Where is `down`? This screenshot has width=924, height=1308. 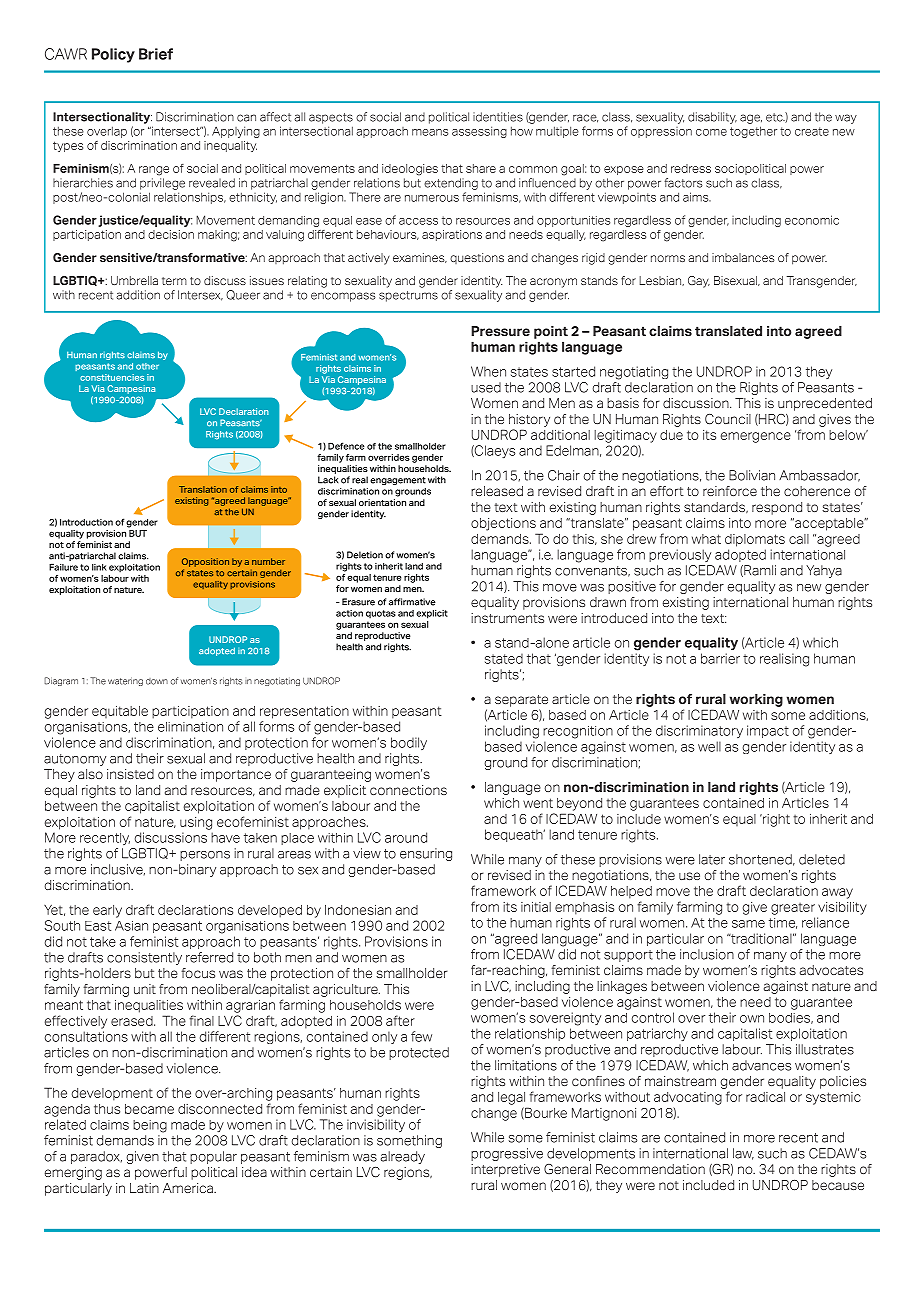 down is located at coordinates (157, 681).
